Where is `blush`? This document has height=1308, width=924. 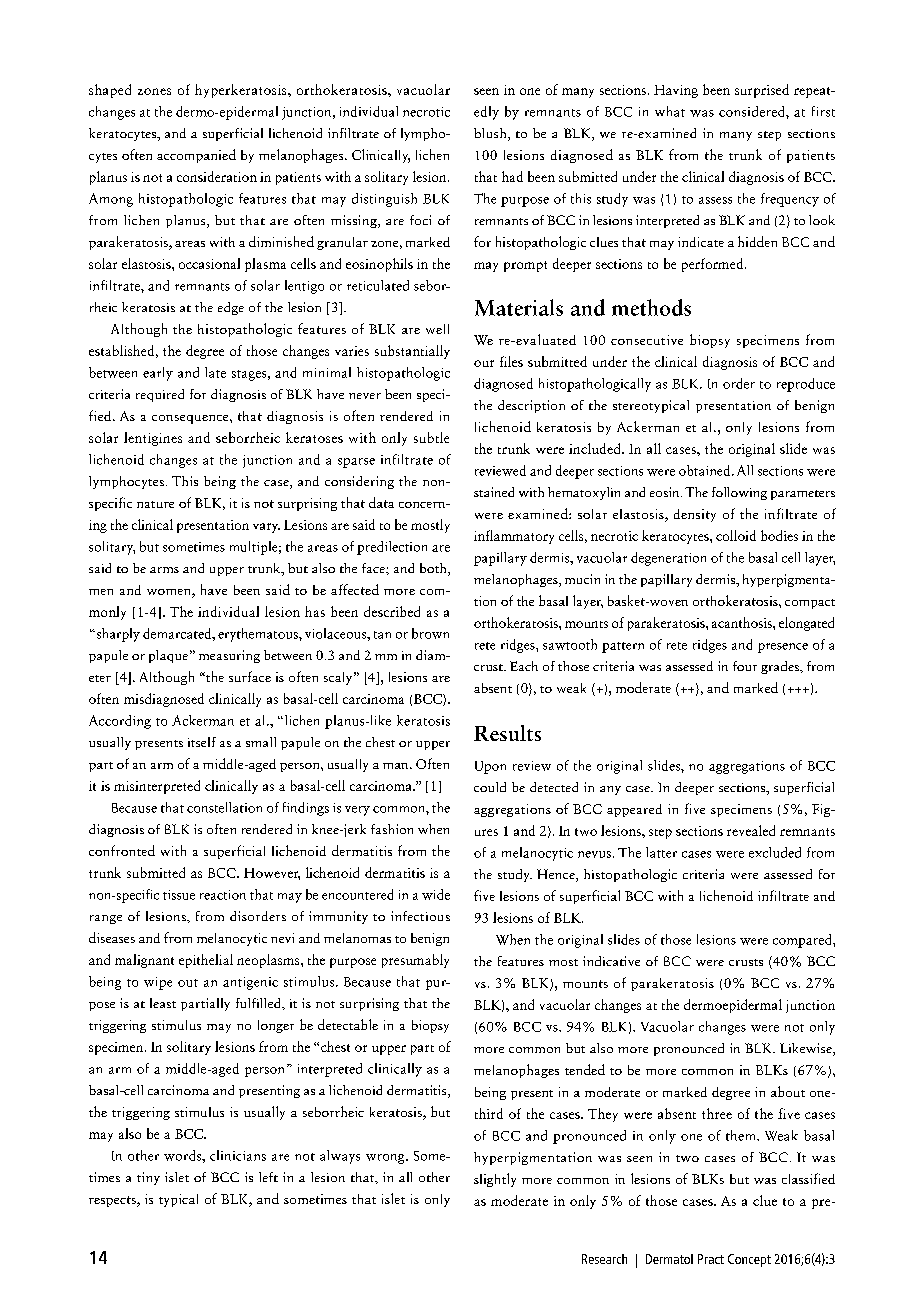
blush is located at coordinates (491, 134).
